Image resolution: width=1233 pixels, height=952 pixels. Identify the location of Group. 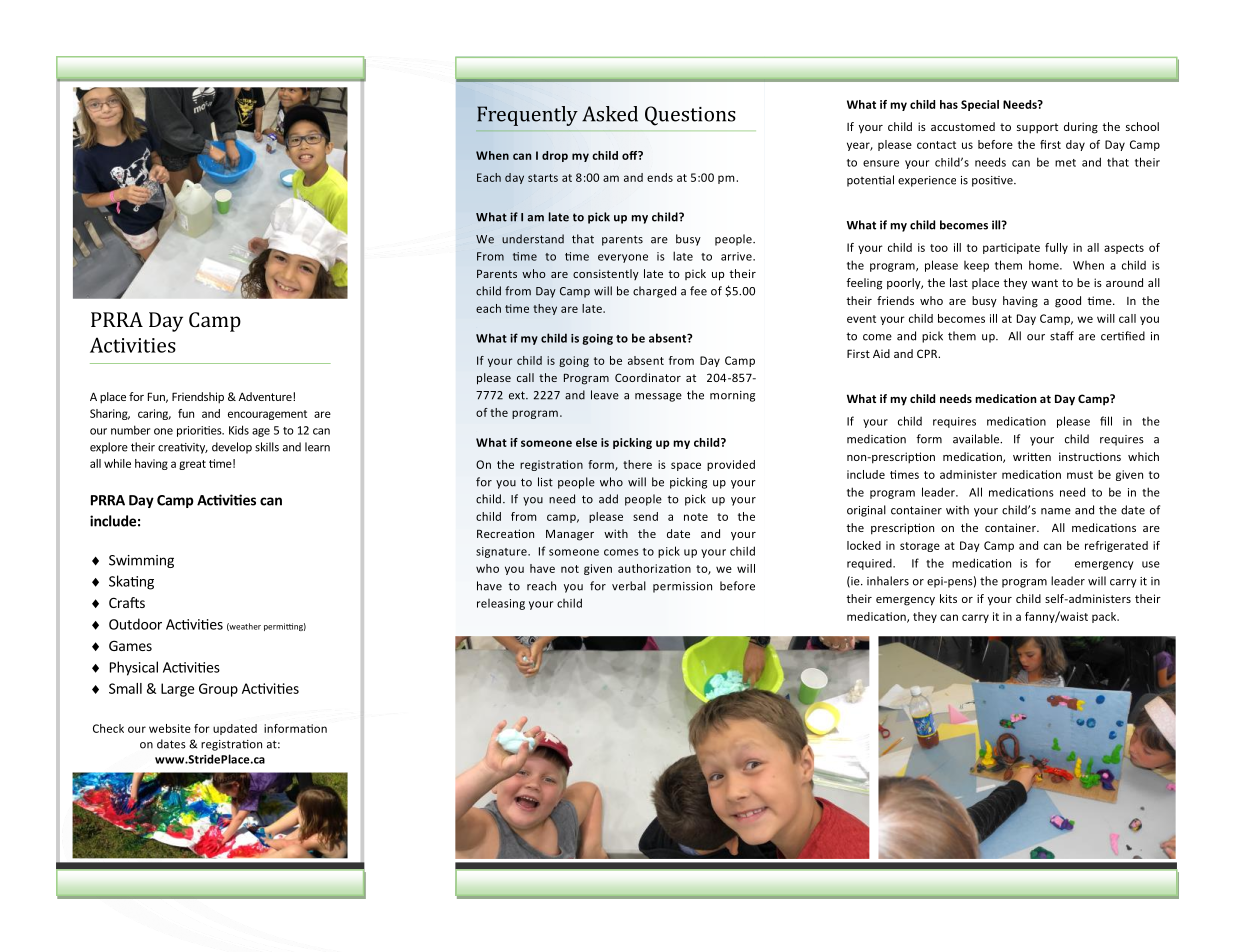
(218, 690).
